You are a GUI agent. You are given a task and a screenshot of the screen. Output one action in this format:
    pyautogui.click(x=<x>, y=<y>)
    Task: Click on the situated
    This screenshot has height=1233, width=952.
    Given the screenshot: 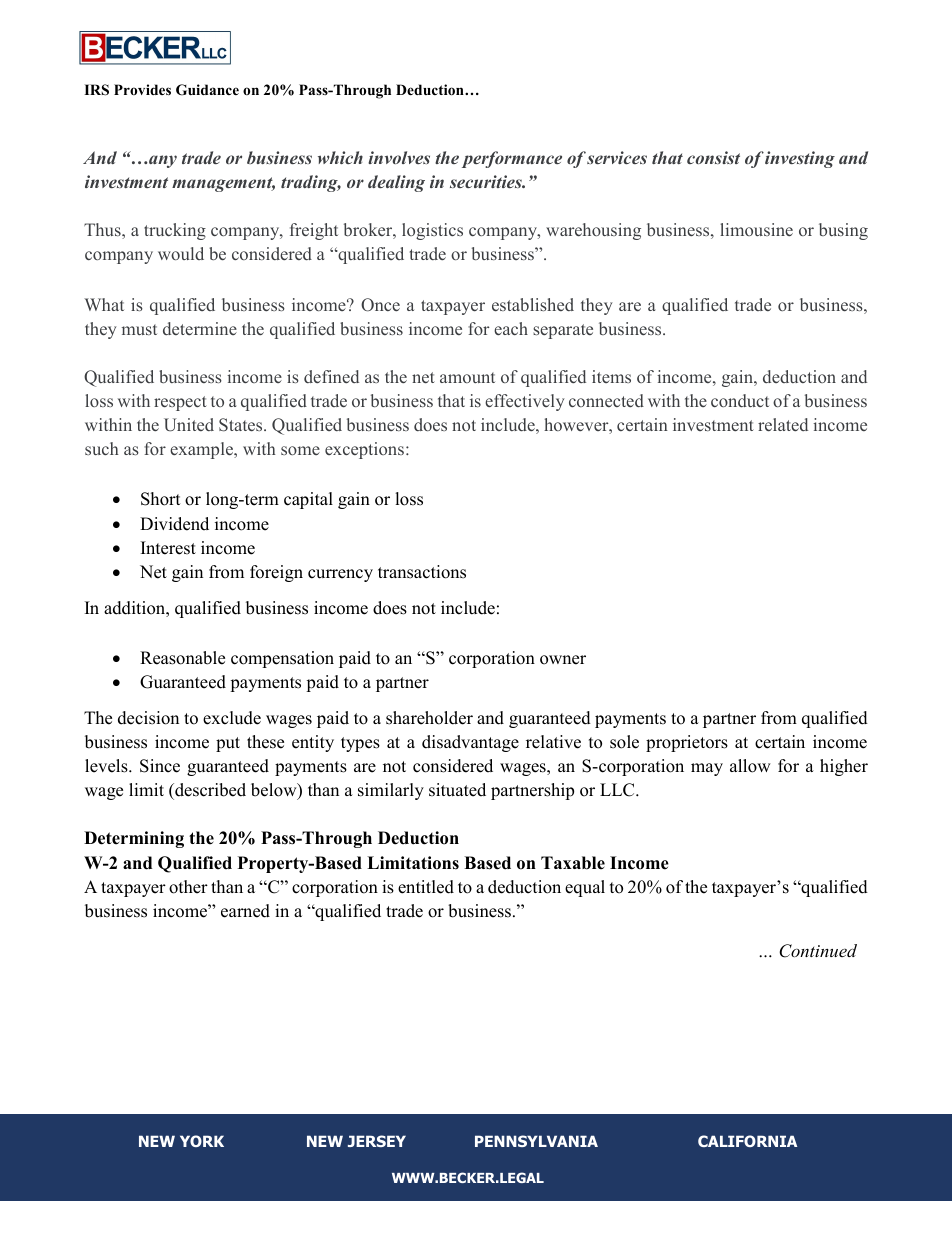 What is the action you would take?
    pyautogui.click(x=457, y=790)
